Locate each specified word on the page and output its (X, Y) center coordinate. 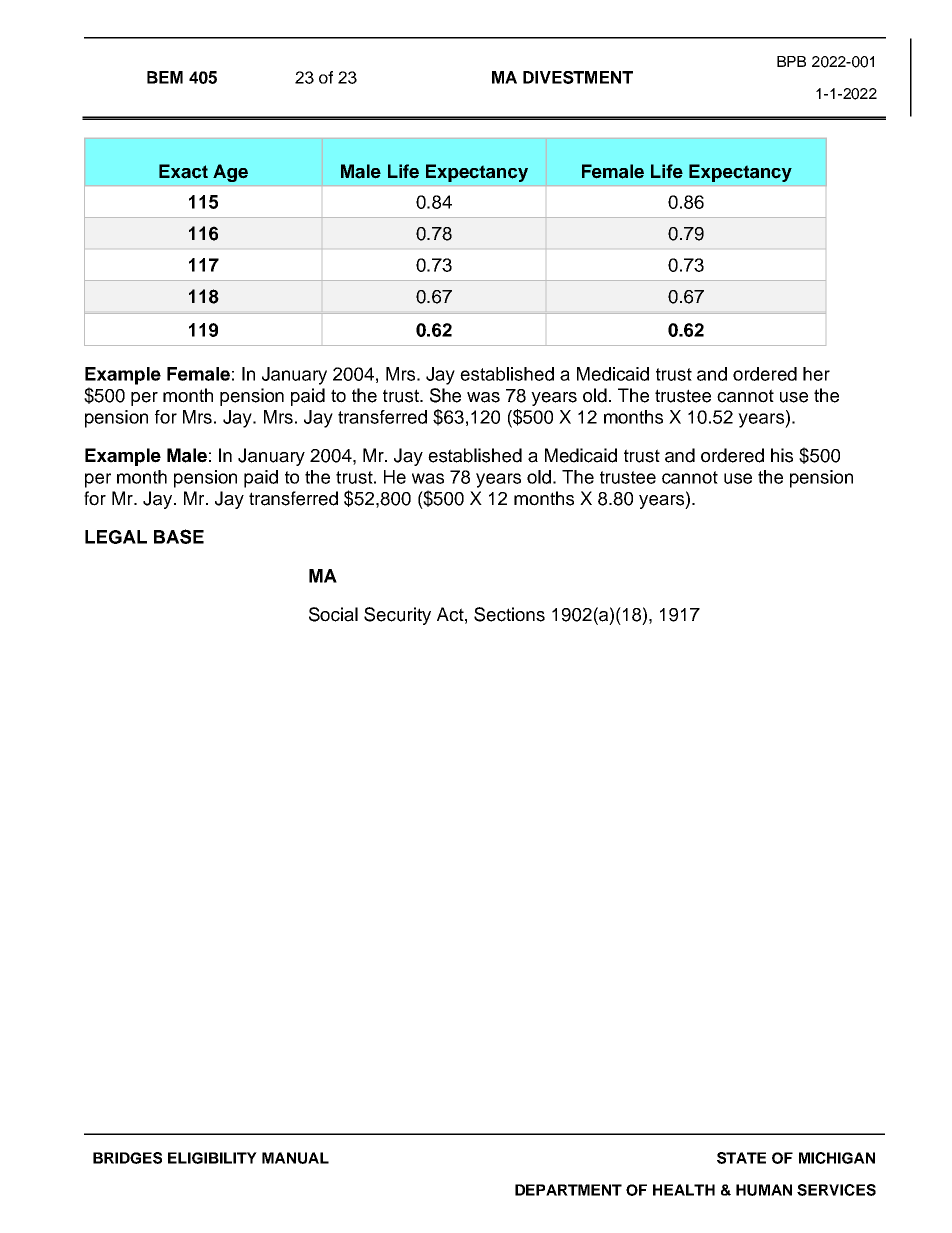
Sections (509, 614)
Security (397, 616)
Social (333, 614)
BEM (165, 77)
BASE (179, 536)
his (782, 455)
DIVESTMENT (578, 77)
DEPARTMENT (568, 1190)
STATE (741, 1158)
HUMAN (764, 1190)
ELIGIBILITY (212, 1158)
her (816, 374)
